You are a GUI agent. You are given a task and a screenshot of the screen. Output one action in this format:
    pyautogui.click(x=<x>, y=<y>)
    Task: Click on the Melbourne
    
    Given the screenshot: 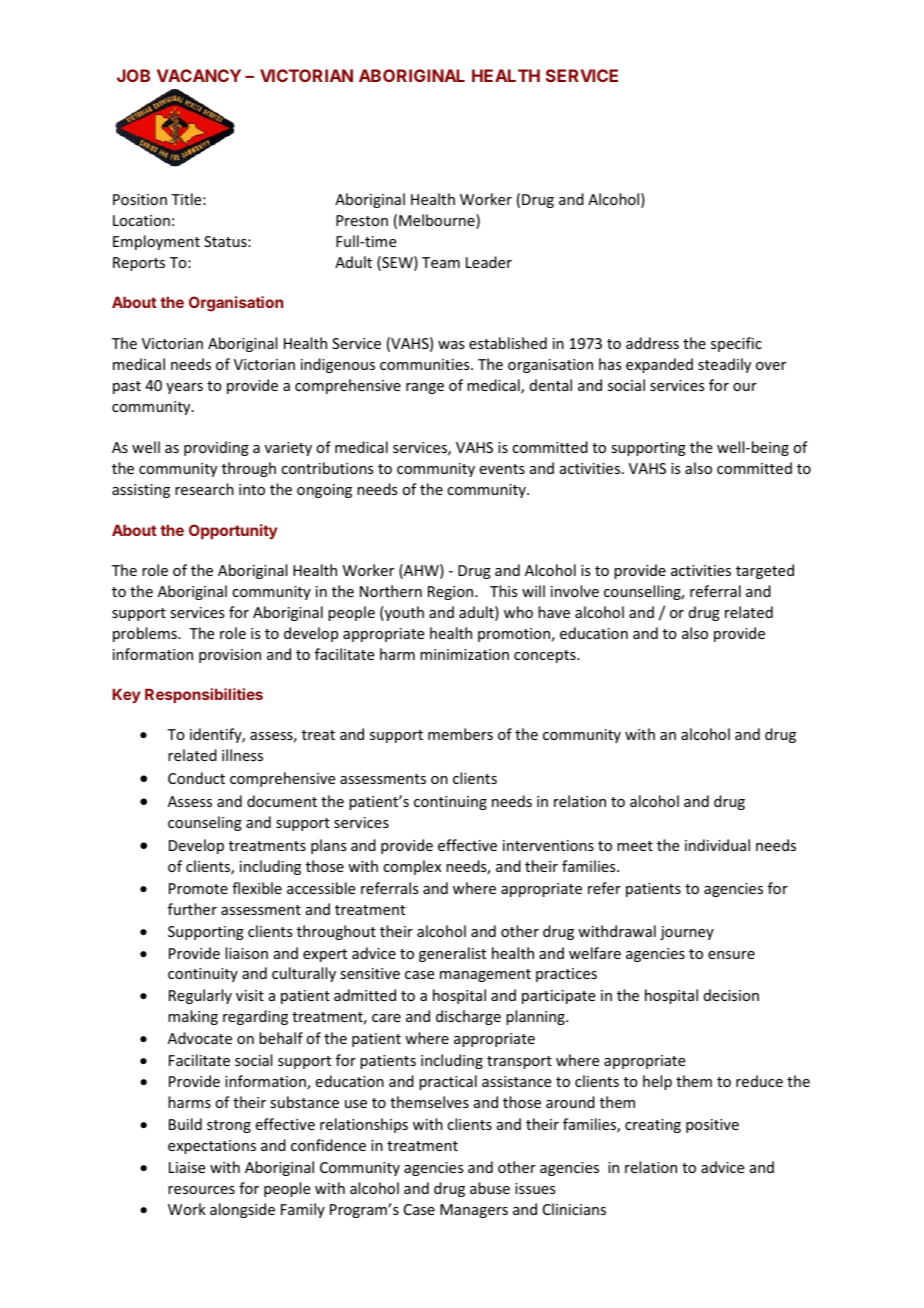 What is the action you would take?
    pyautogui.click(x=438, y=221)
